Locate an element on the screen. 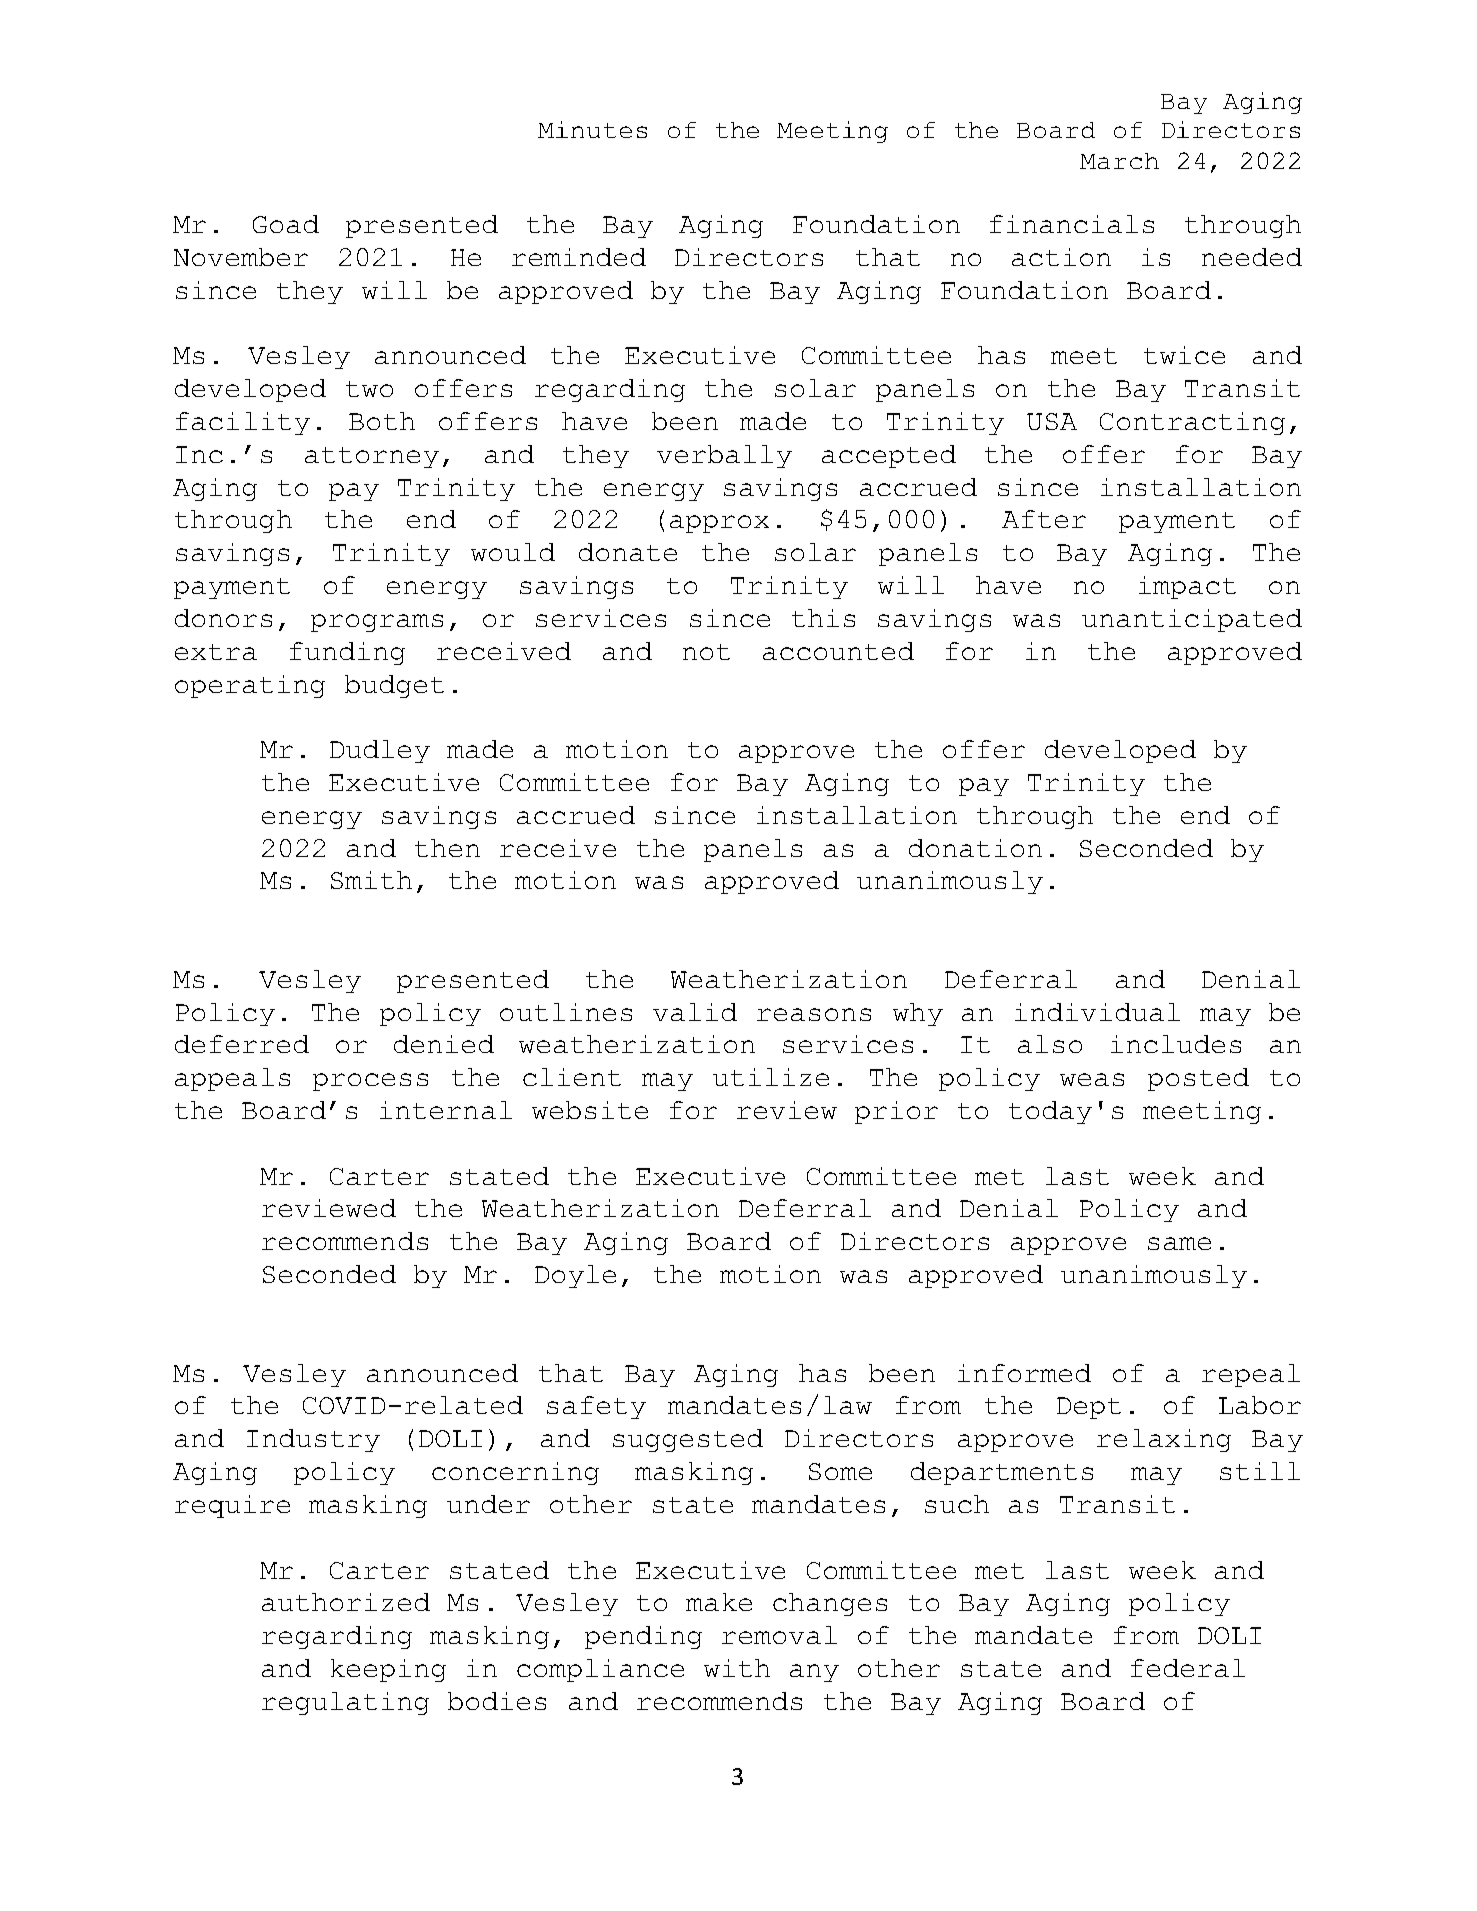 The image size is (1477, 1911). Industry is located at coordinates (313, 1440).
